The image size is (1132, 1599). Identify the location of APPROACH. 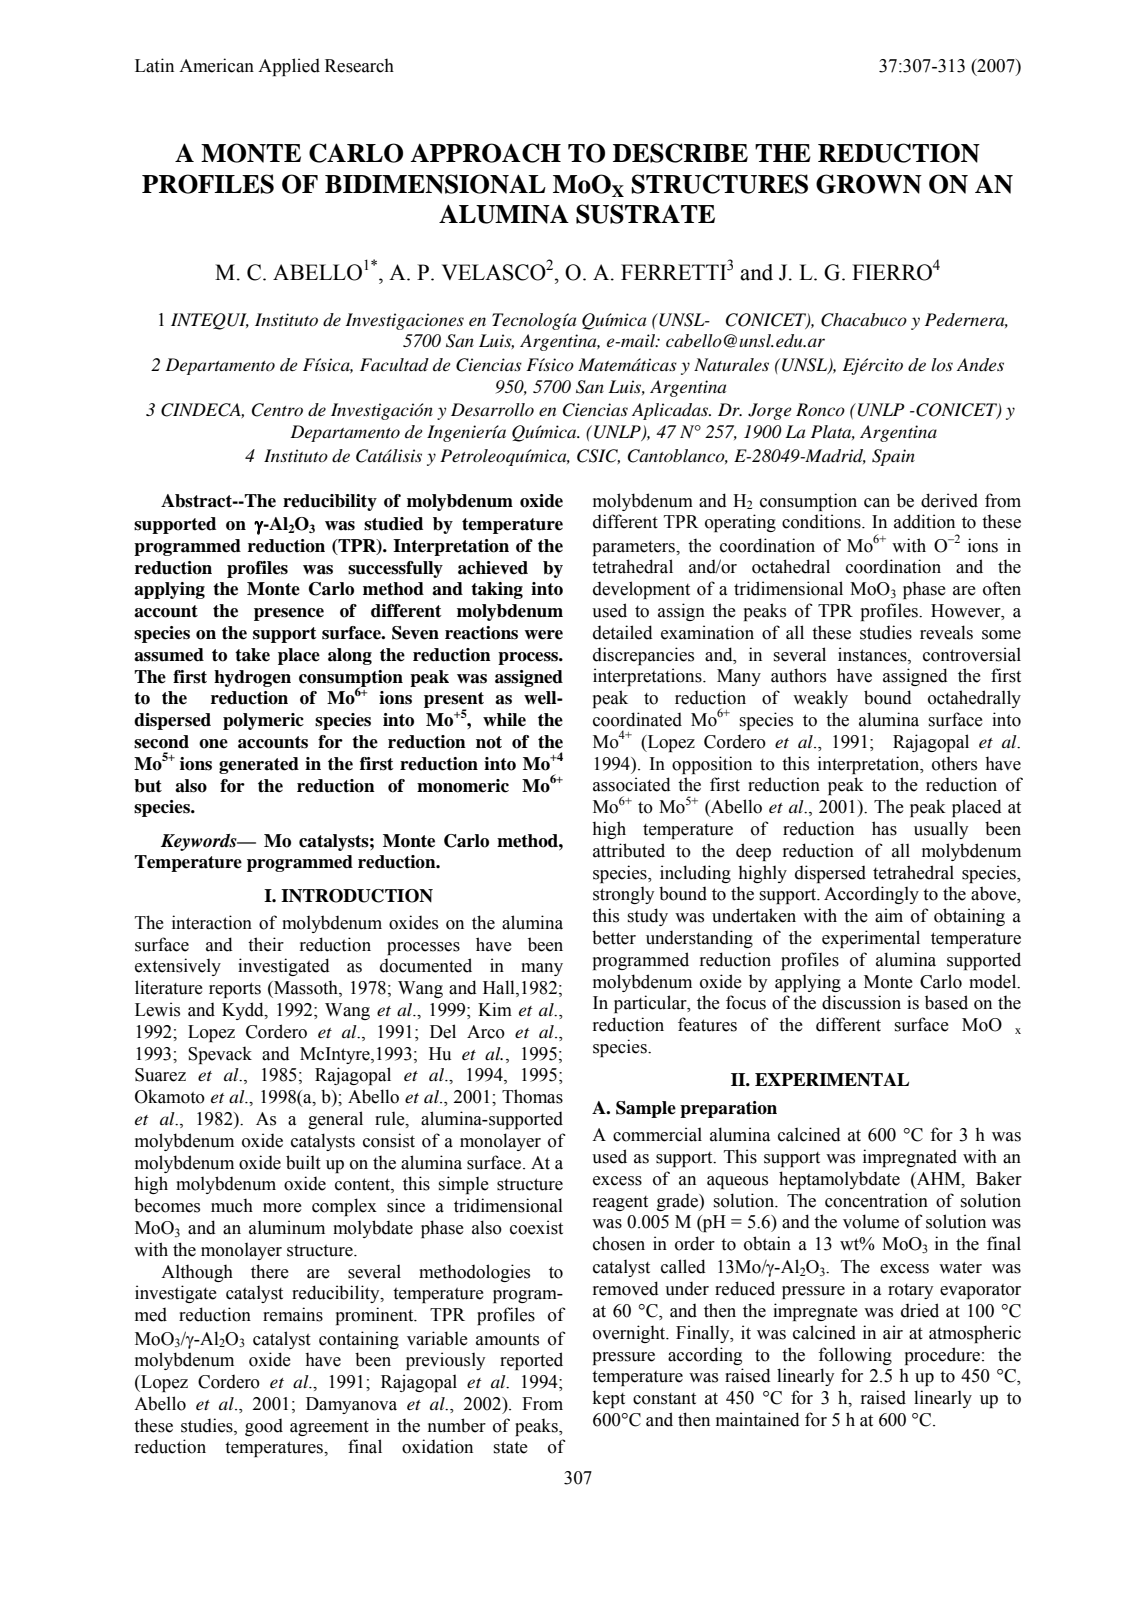
(485, 153).
